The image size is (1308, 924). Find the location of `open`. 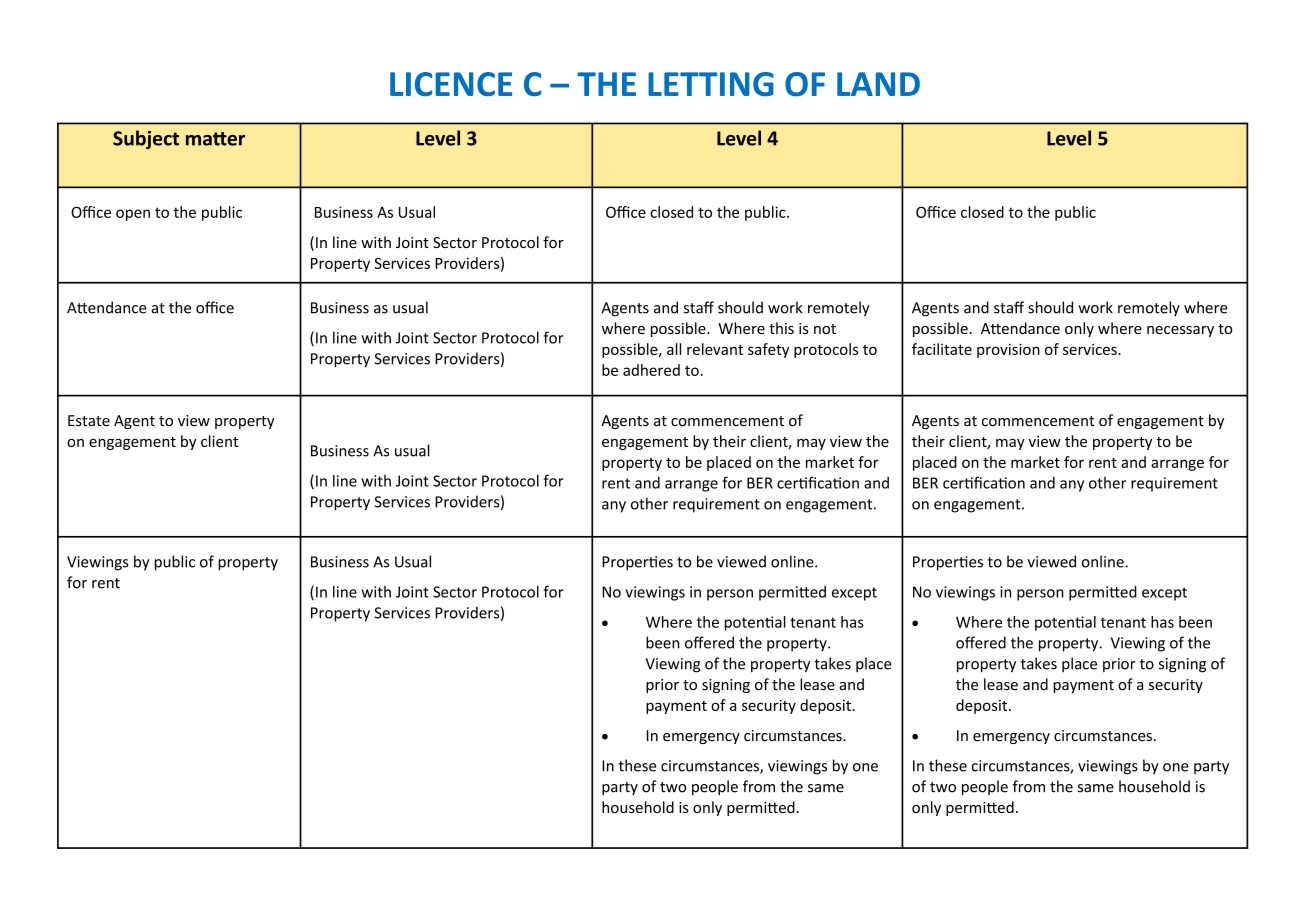

open is located at coordinates (133, 215).
